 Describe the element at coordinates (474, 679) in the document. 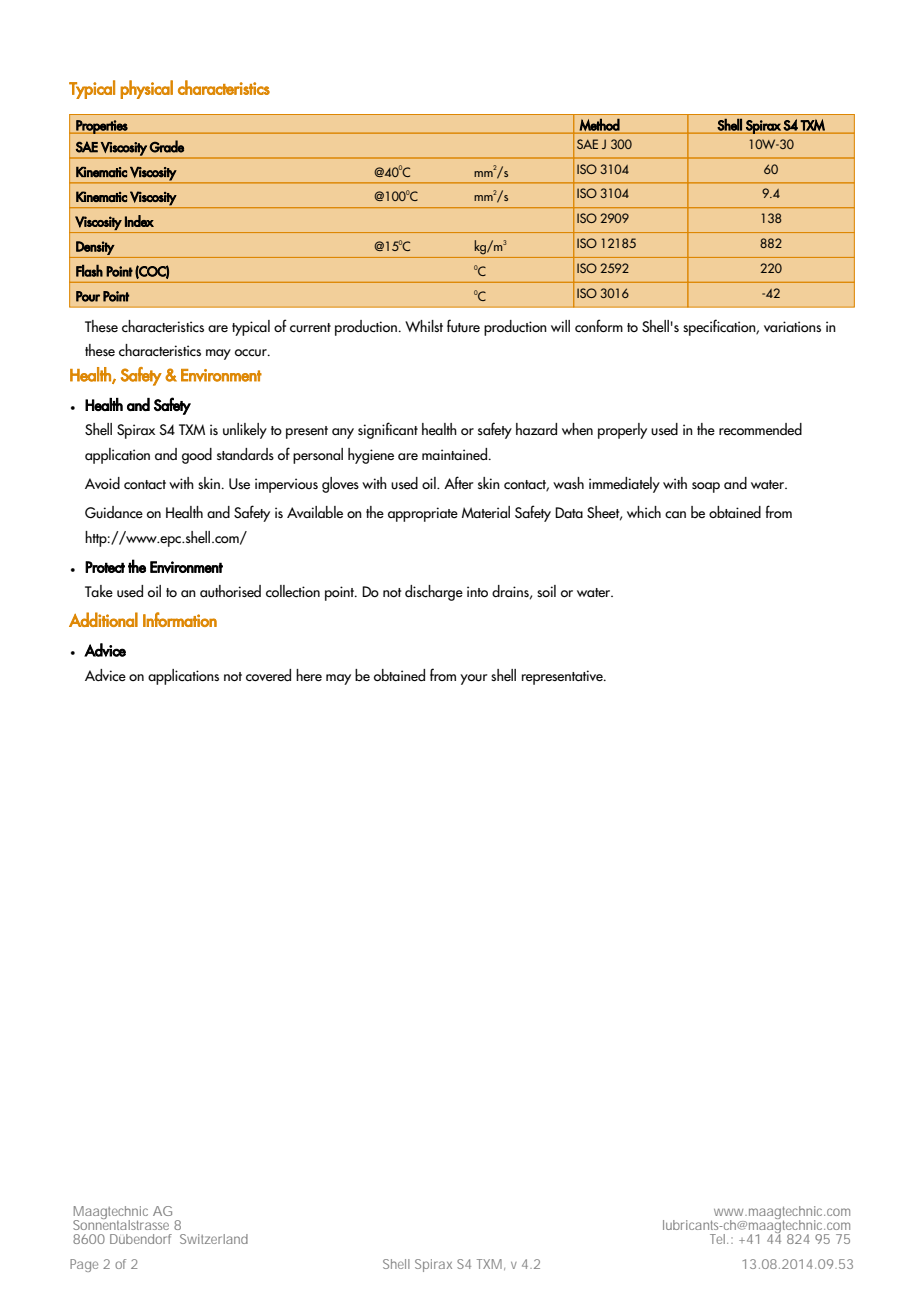

I see `your` at that location.
